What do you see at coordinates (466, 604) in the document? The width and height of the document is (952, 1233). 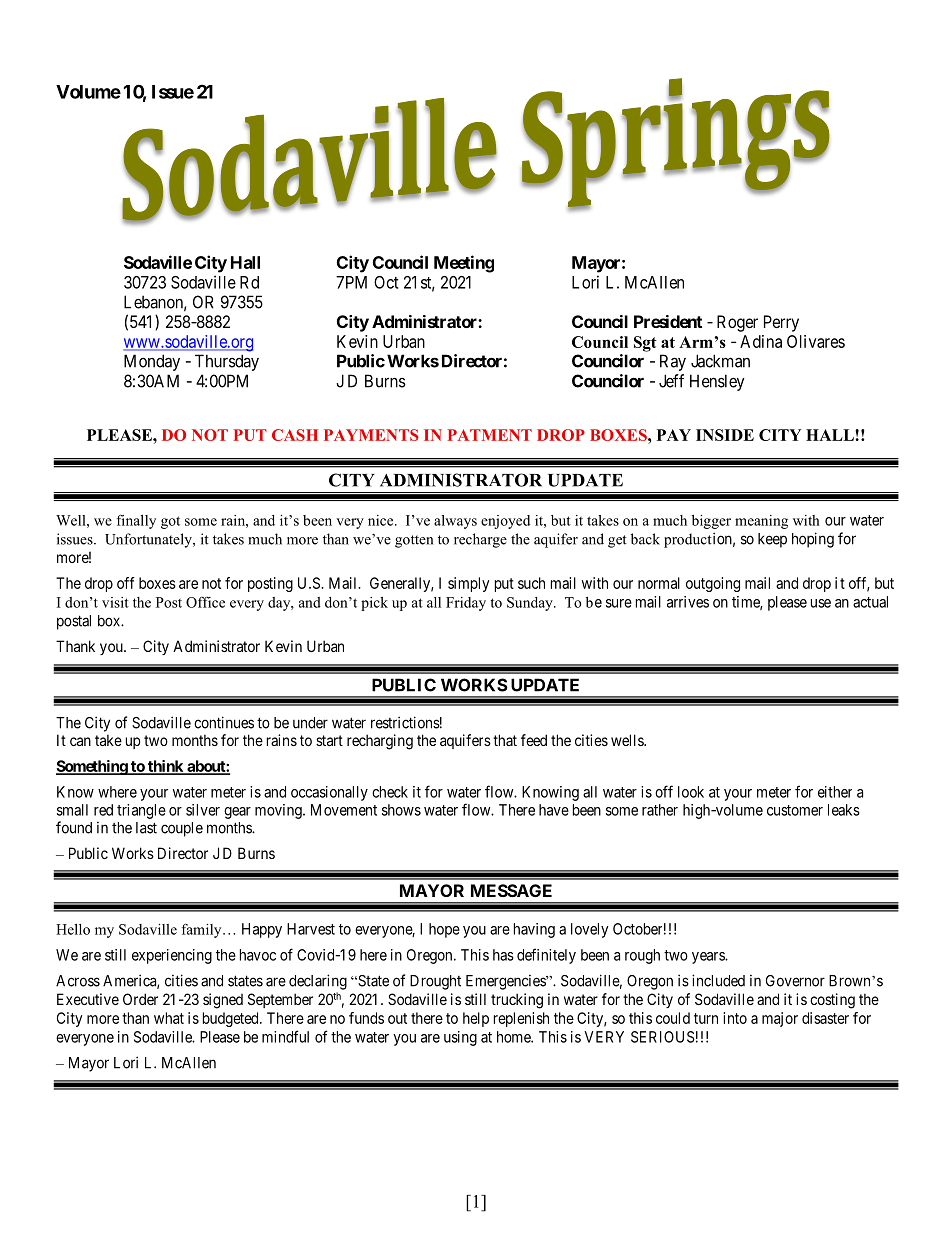 I see `Friday` at bounding box center [466, 604].
